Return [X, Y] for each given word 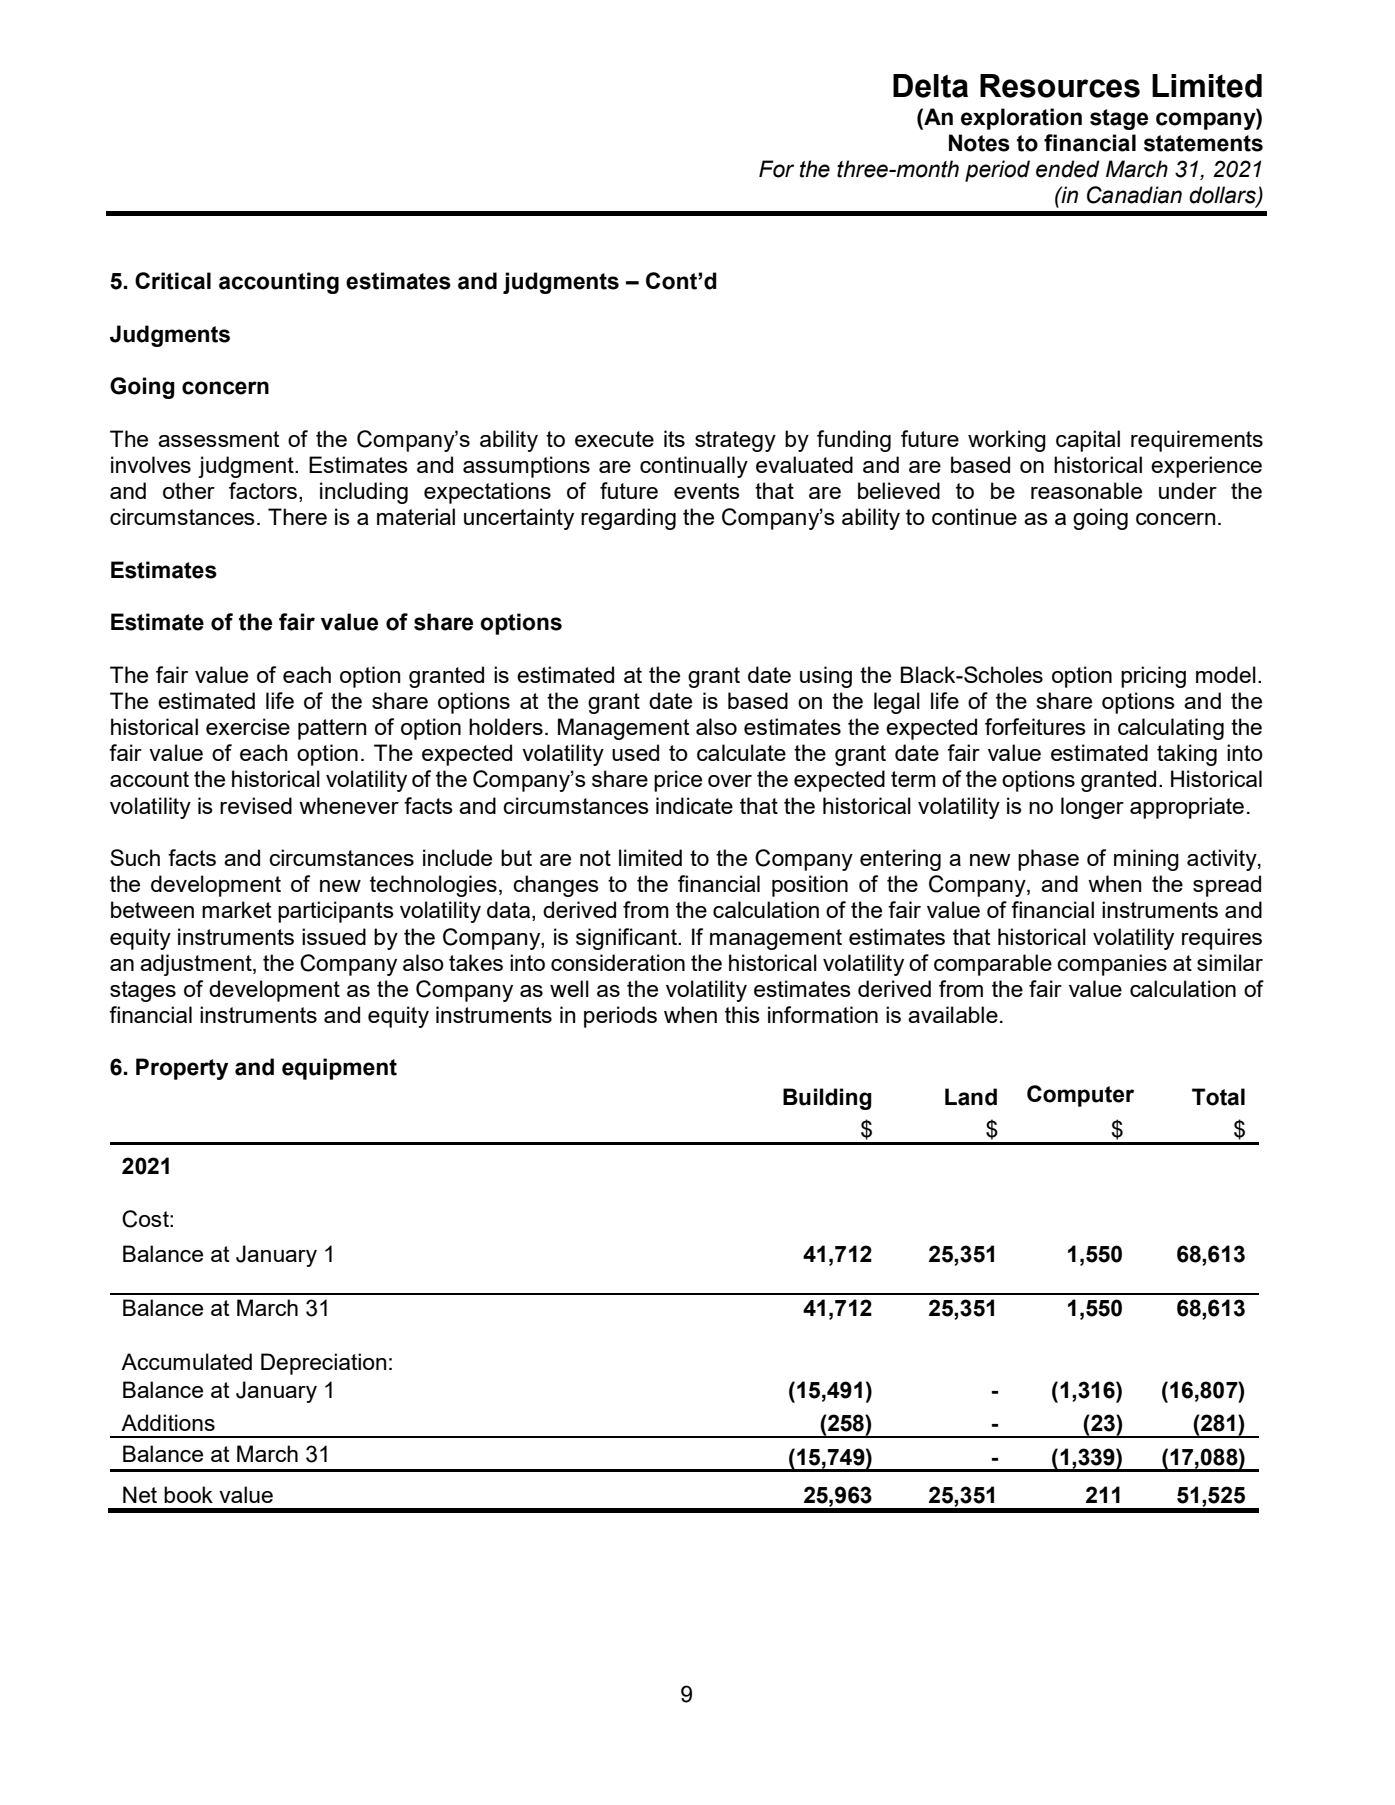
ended [1068, 169]
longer [1092, 808]
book [188, 1494]
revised [256, 805]
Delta [930, 86]
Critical [173, 281]
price [678, 781]
